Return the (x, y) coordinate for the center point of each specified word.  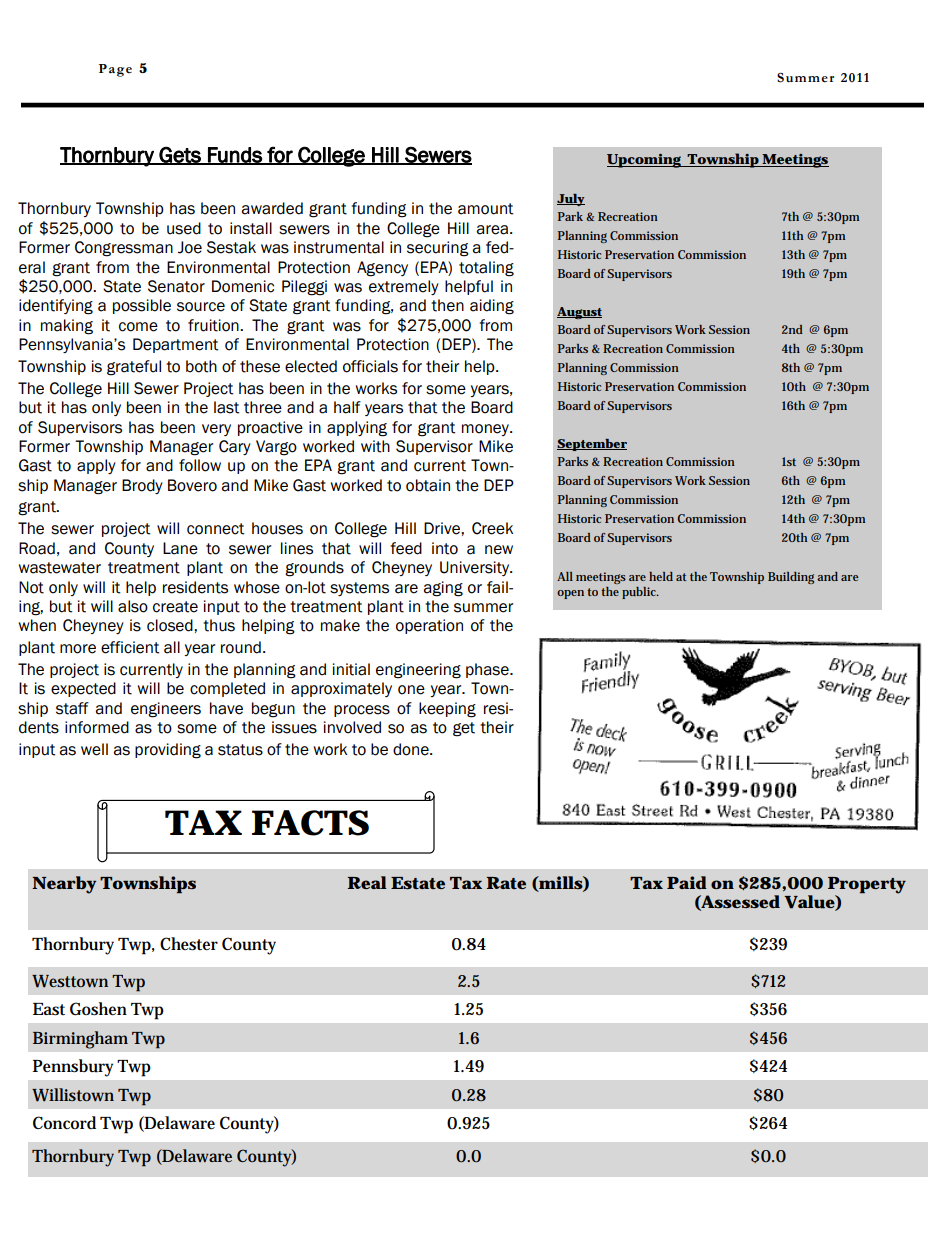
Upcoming (645, 161)
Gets (180, 155)
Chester (189, 944)
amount (485, 209)
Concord (64, 1123)
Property (867, 886)
